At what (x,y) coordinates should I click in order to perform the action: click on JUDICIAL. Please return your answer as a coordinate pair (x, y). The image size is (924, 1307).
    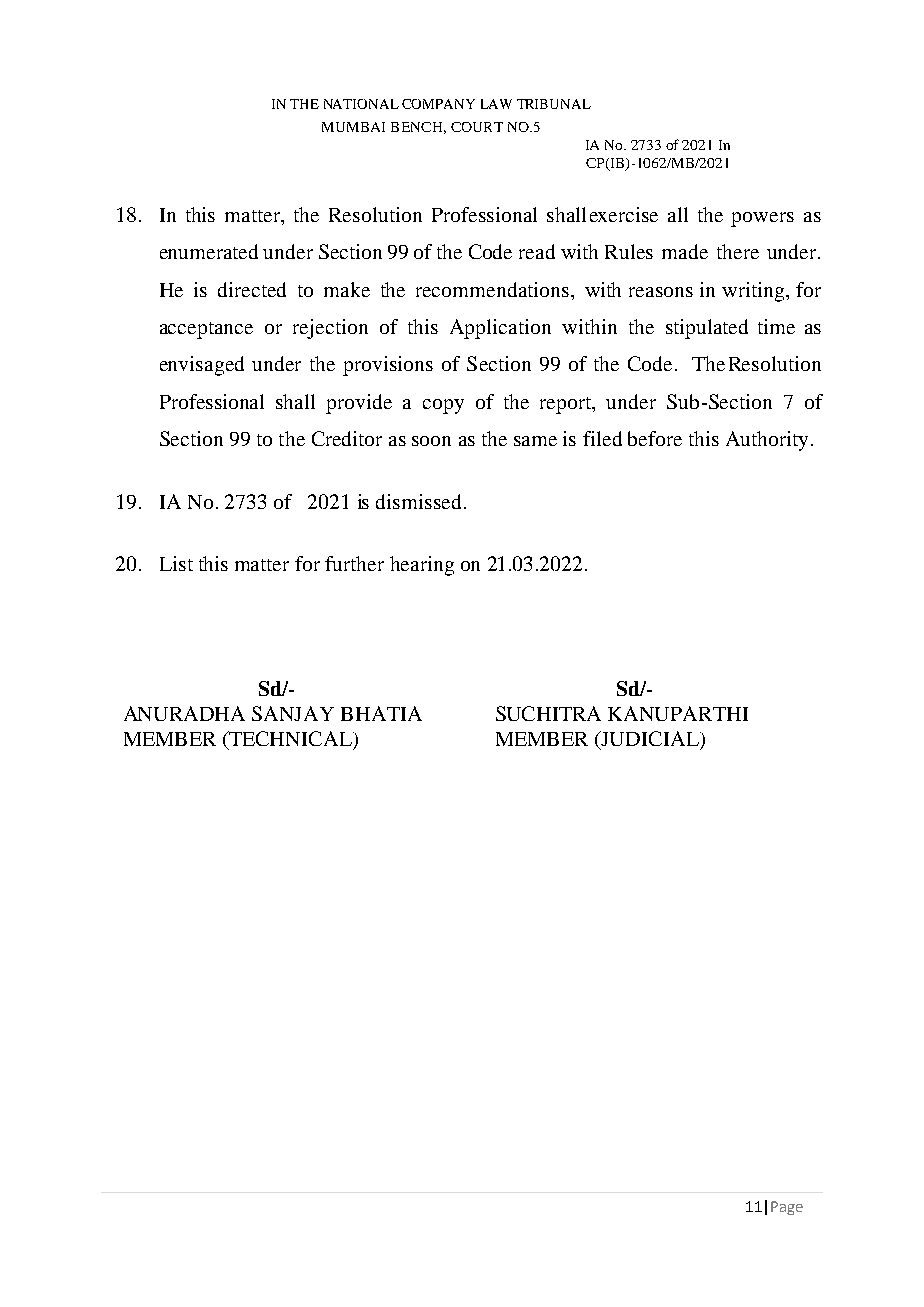
    Looking at the image, I should click on (650, 740).
